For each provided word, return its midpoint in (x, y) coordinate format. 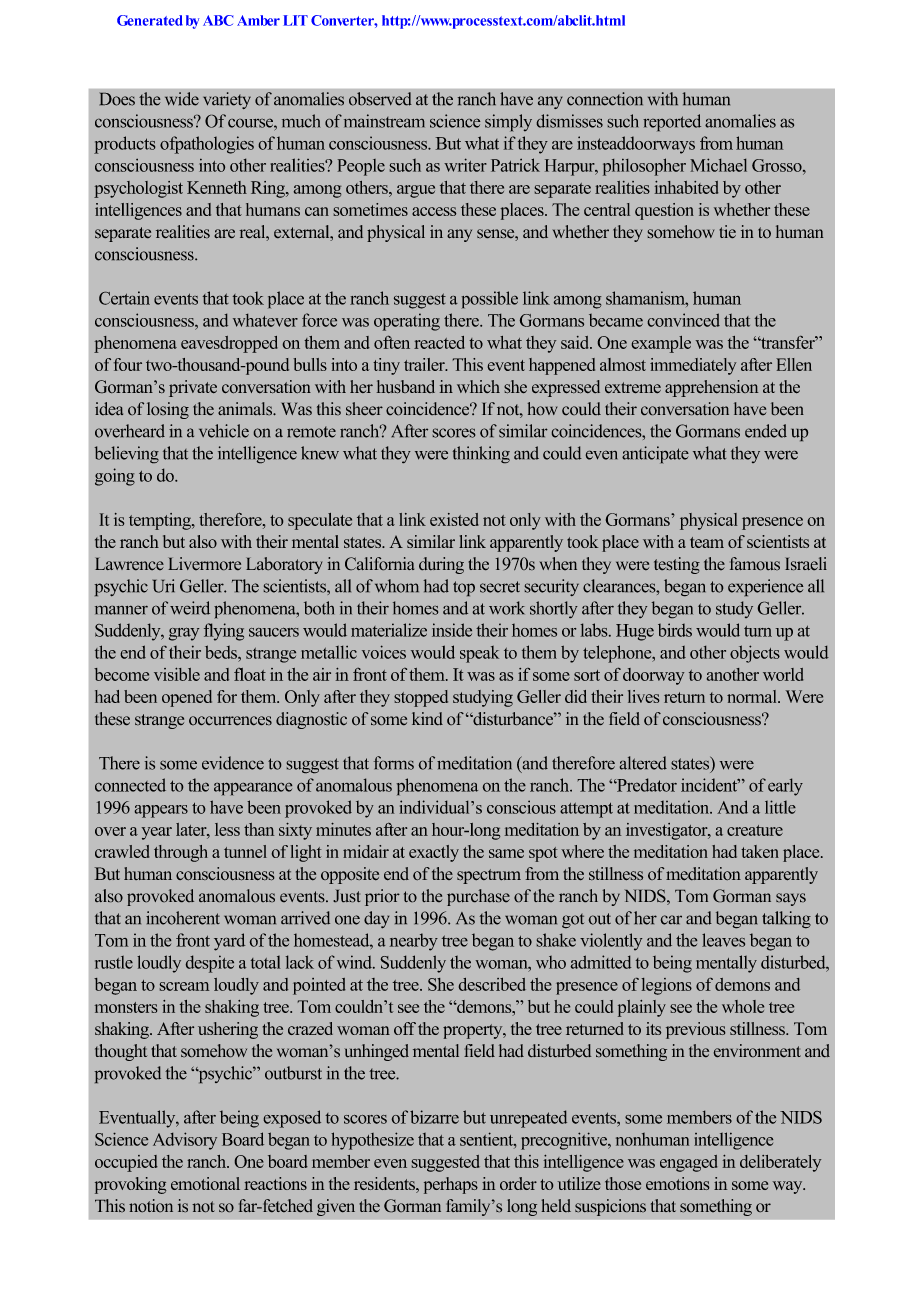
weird (190, 608)
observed (380, 99)
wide (182, 99)
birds (675, 630)
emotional (205, 1183)
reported (672, 122)
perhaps (451, 1185)
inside (452, 630)
